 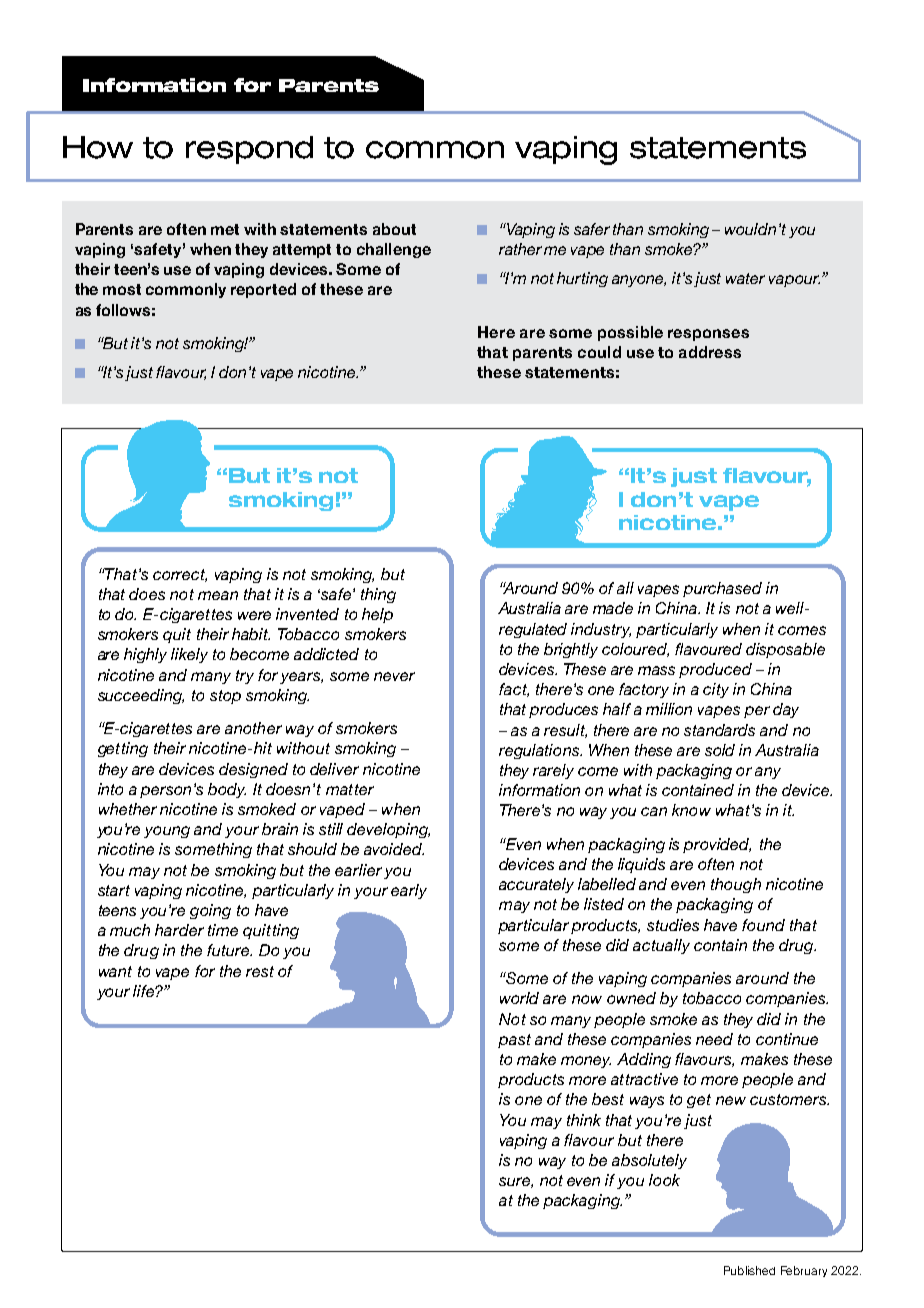 I want to click on about, so click(x=394, y=229).
